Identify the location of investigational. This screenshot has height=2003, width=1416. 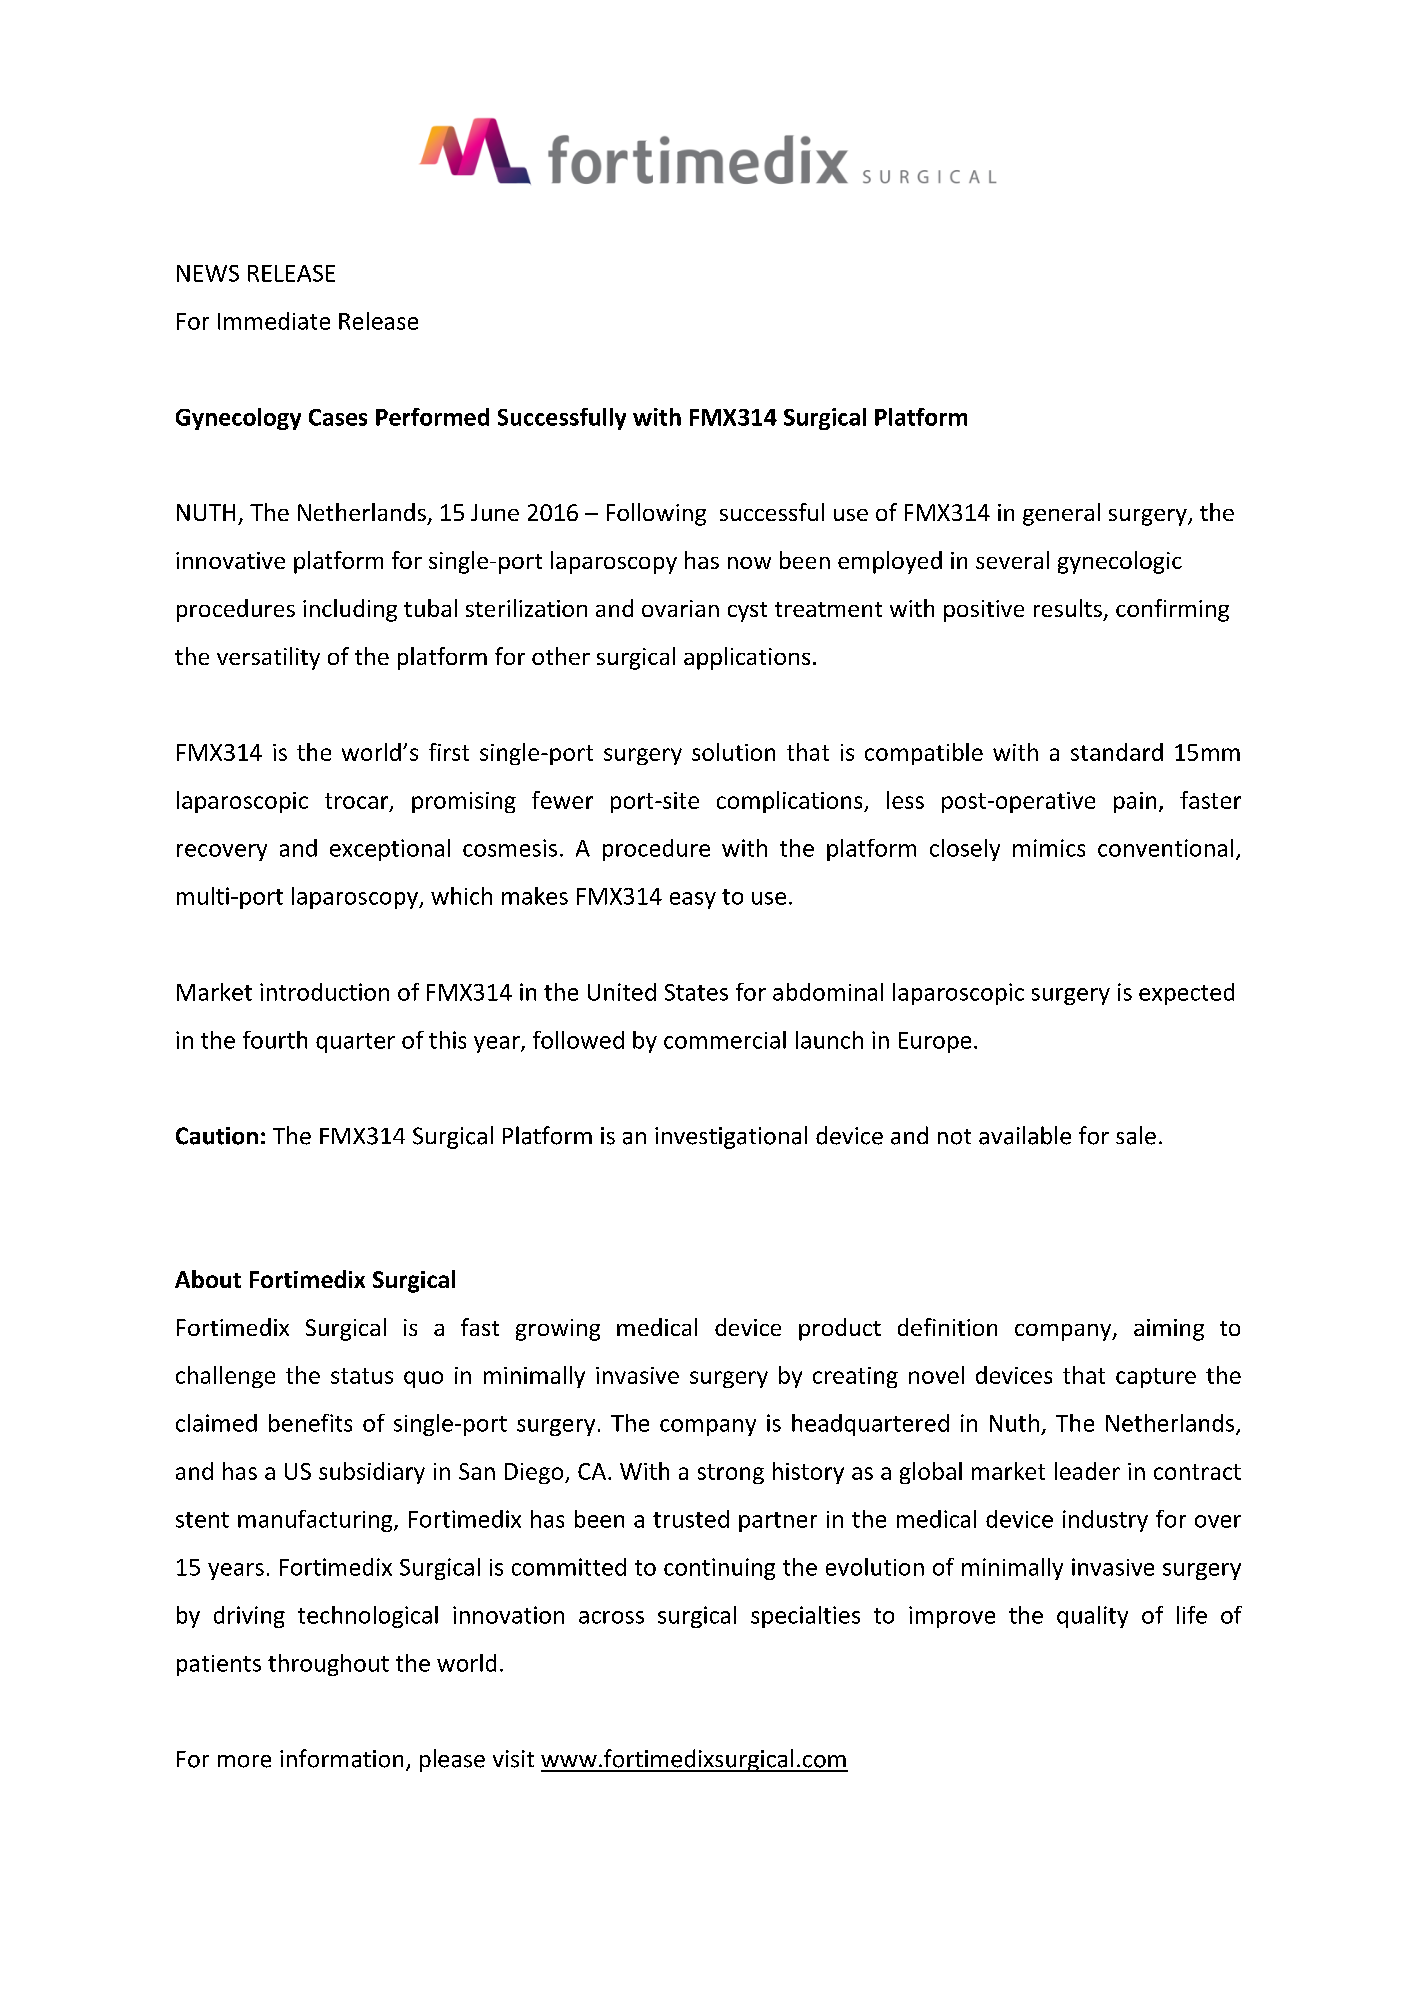
(731, 1137).
